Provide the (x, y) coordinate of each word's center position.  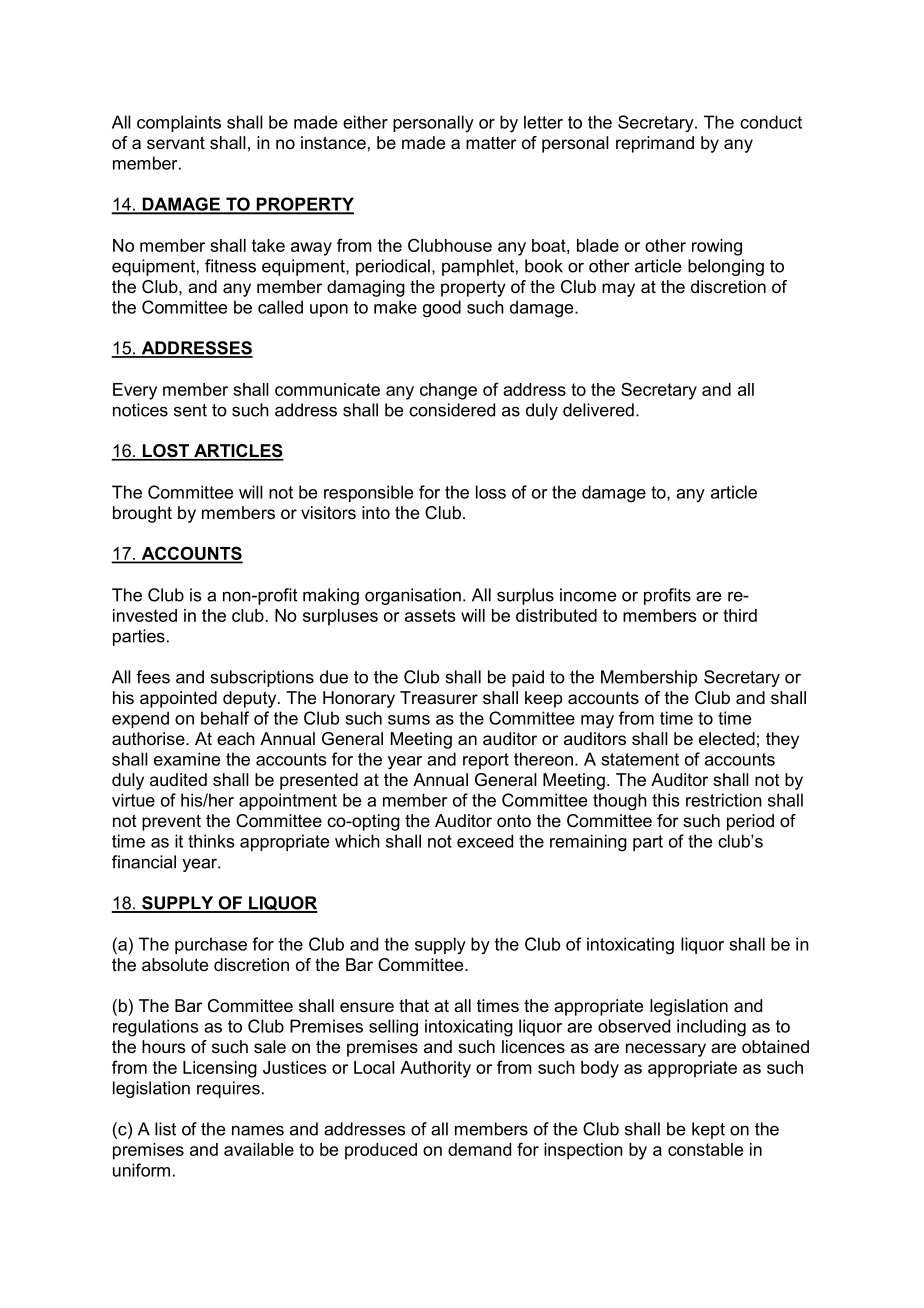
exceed (485, 841)
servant (176, 142)
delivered (598, 410)
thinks (211, 841)
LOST (165, 452)
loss (491, 492)
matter (491, 143)
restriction (724, 800)
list (165, 1129)
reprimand (655, 144)
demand (479, 1149)
